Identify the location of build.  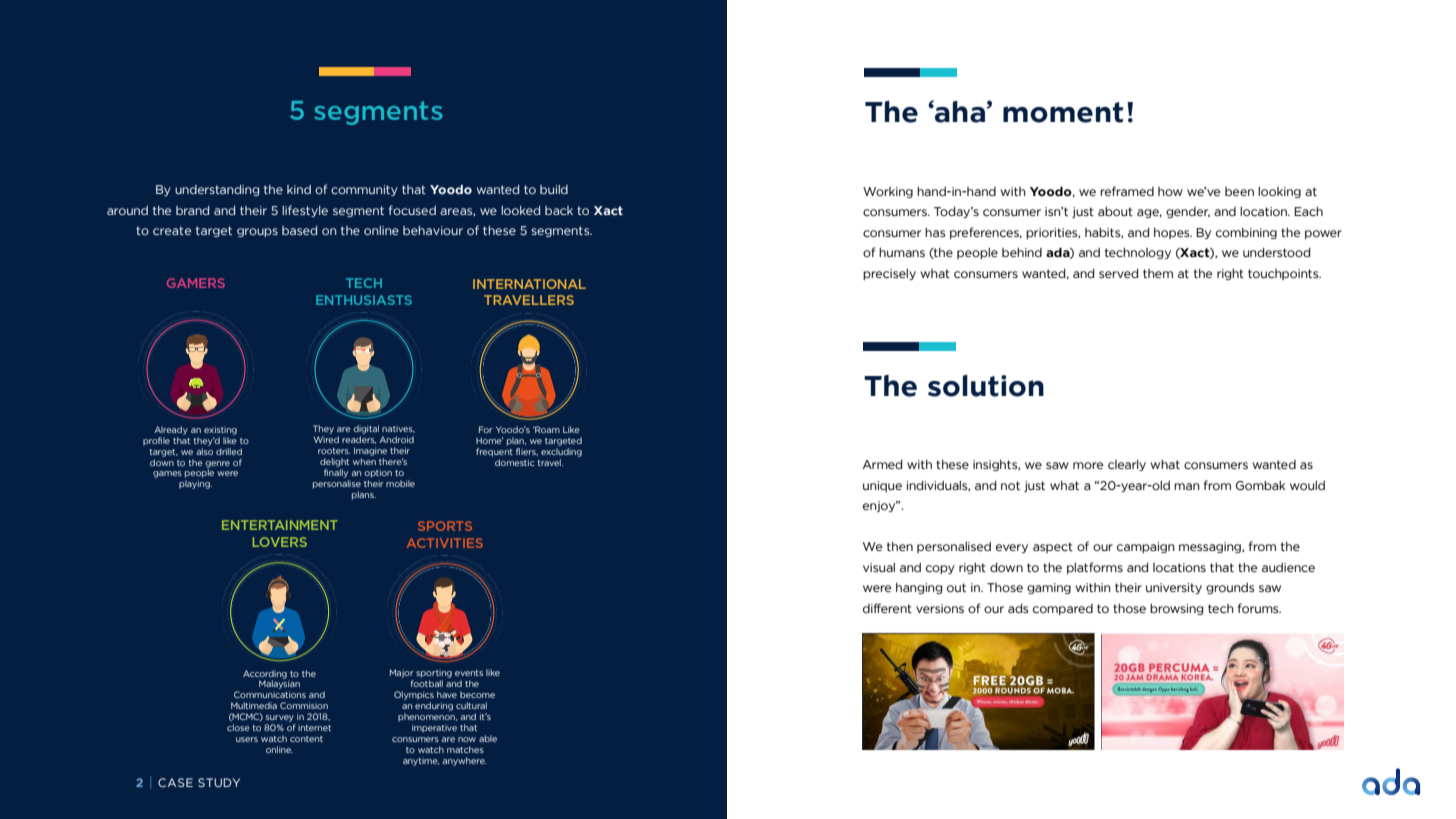
(554, 189).
